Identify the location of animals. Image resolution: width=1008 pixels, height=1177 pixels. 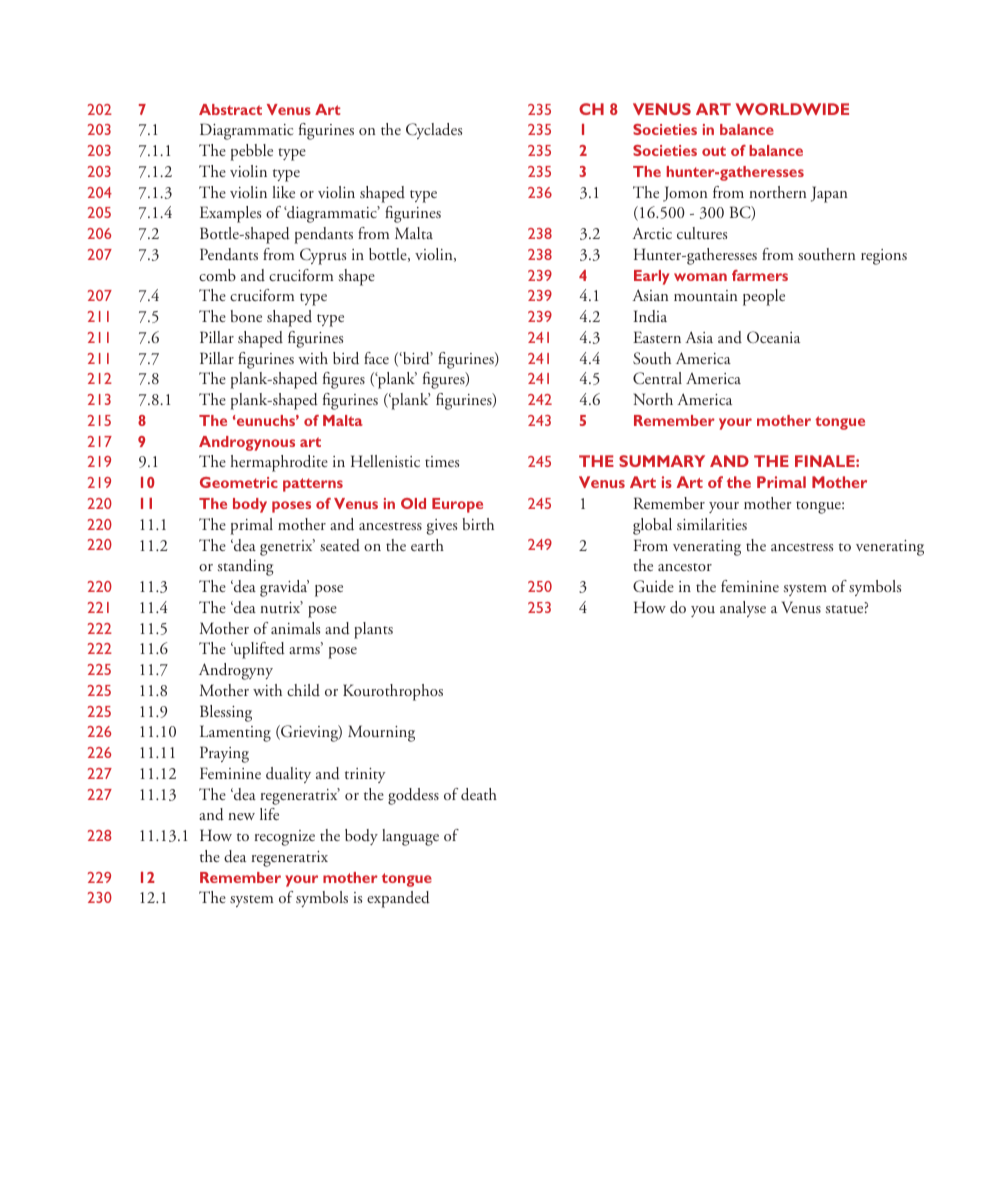
(295, 628).
